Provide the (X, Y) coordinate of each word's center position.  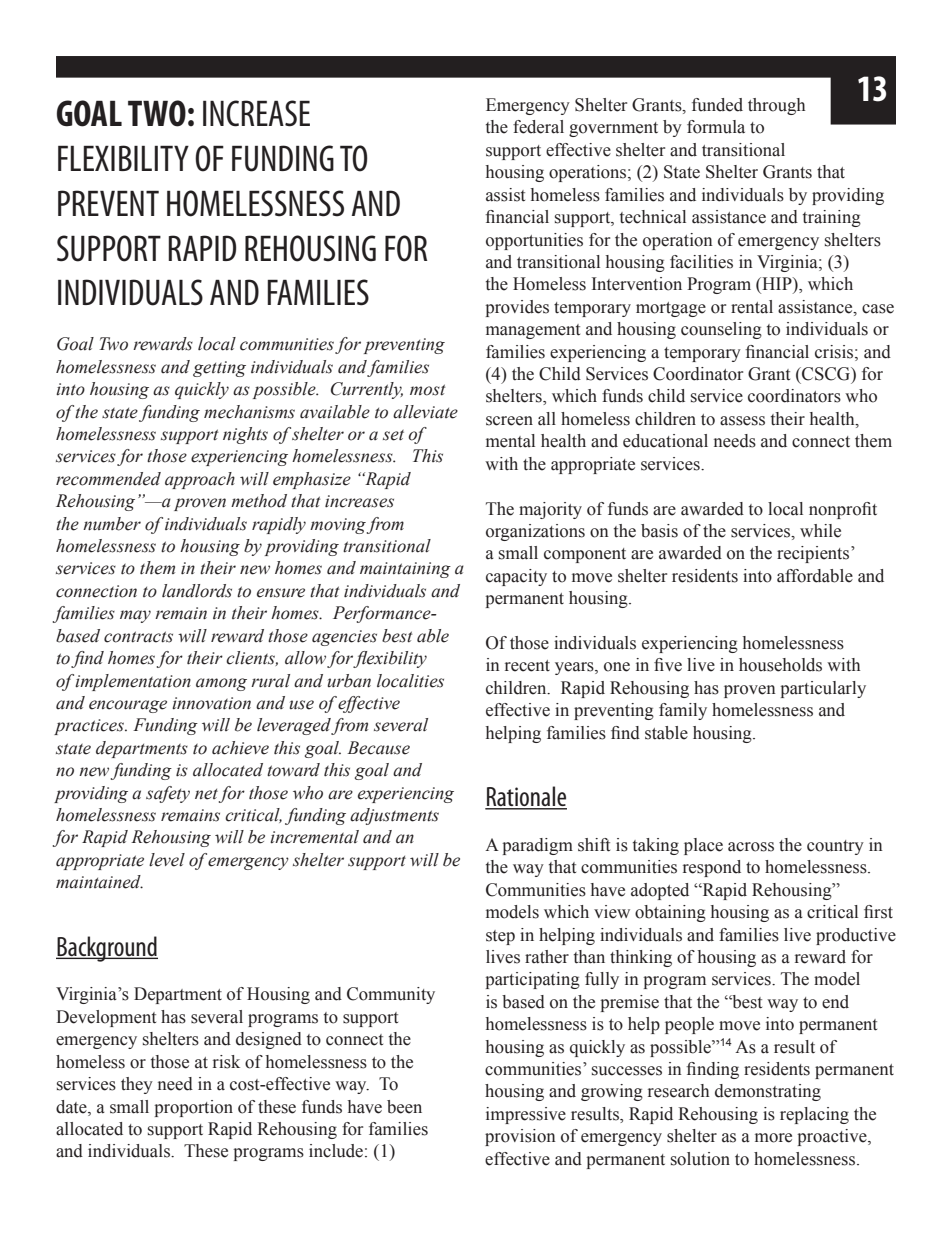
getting (219, 369)
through (776, 106)
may (135, 616)
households (780, 665)
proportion (193, 1108)
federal (538, 127)
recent (527, 666)
